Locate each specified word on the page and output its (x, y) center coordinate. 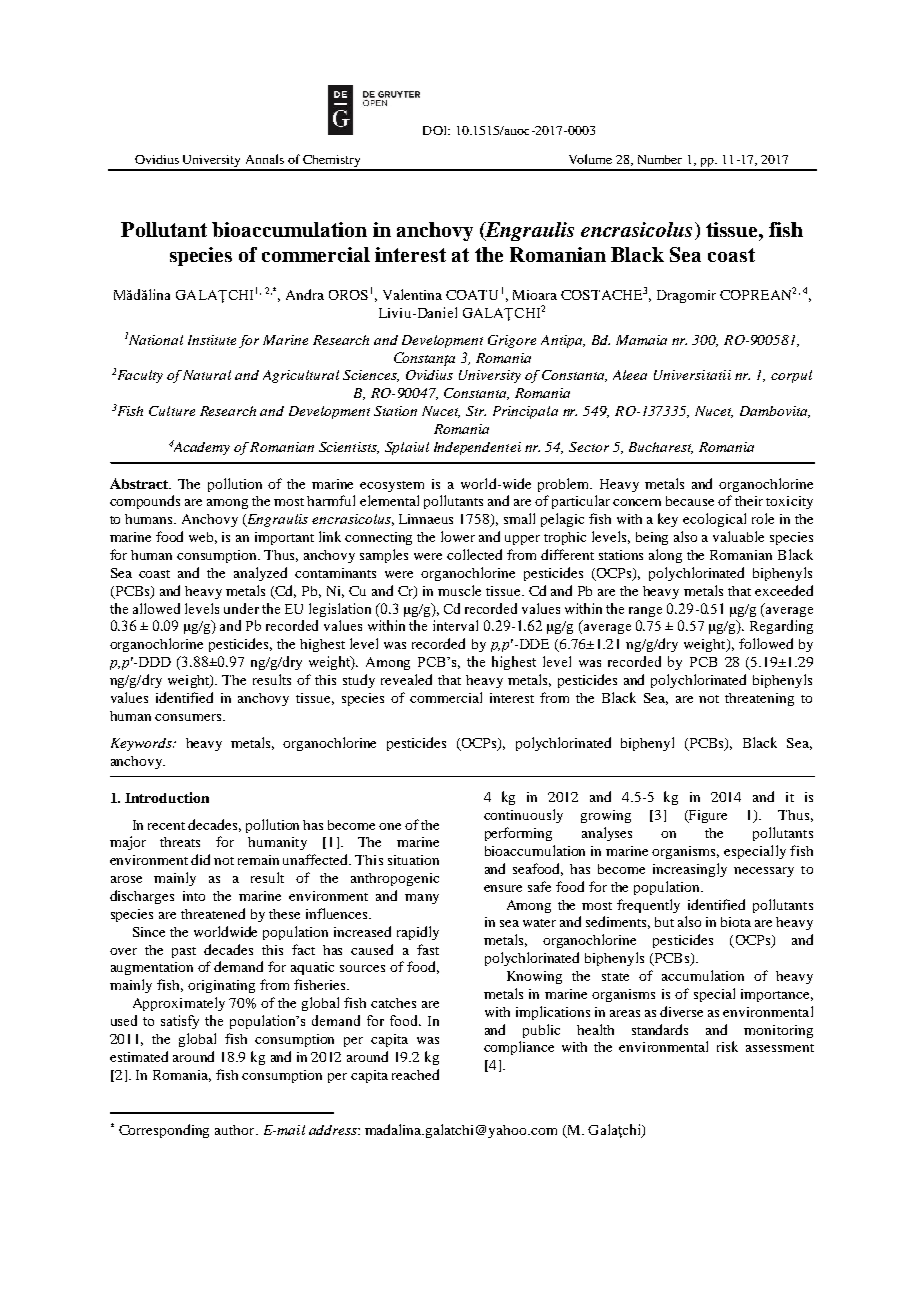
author (236, 1130)
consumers (189, 717)
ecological (714, 520)
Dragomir (686, 296)
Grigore (512, 341)
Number (660, 159)
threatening (759, 699)
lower (458, 536)
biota (736, 922)
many (422, 899)
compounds (145, 502)
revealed (406, 679)
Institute (212, 340)
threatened (213, 913)
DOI (436, 130)
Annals (265, 159)
